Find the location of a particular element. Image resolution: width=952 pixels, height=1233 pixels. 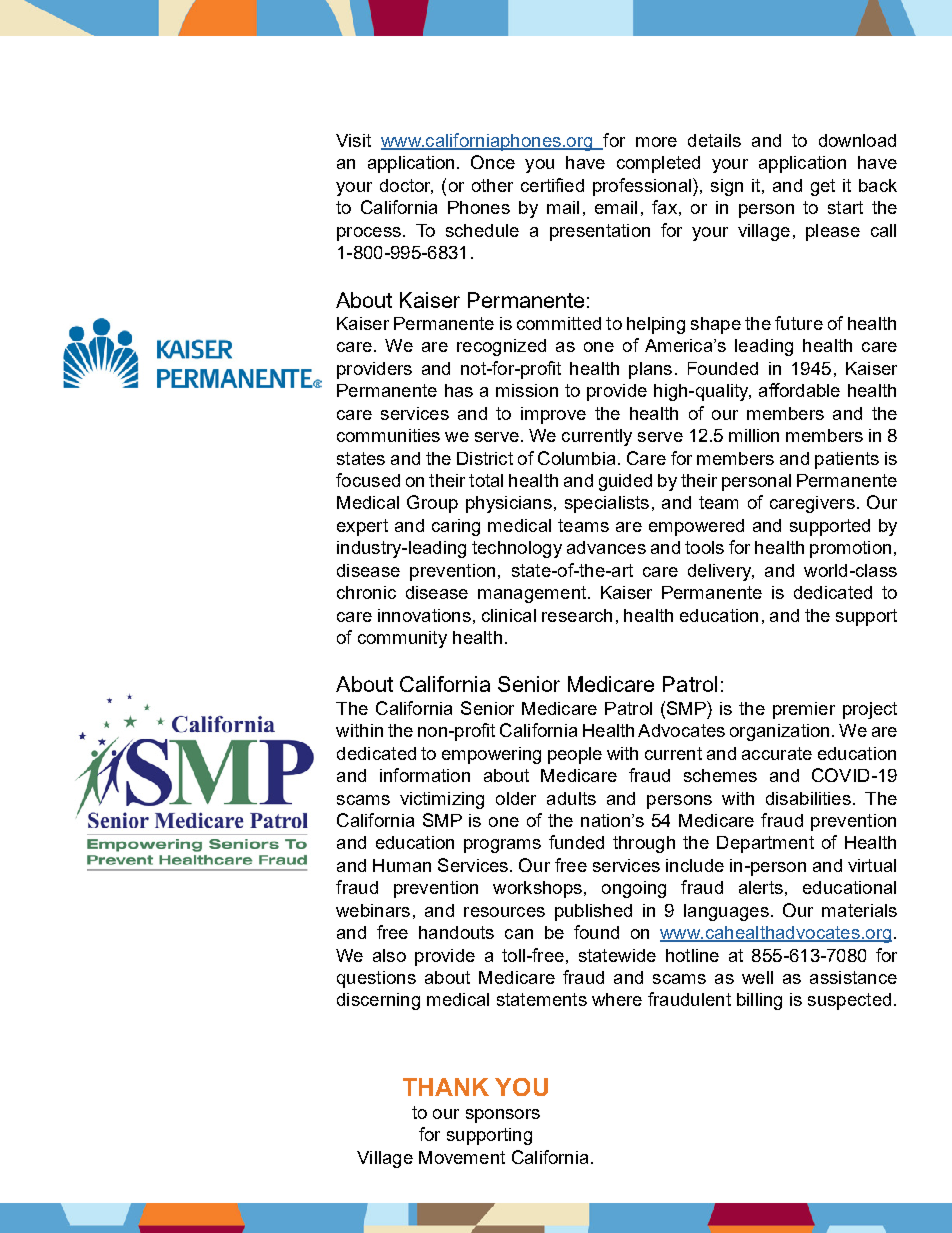

sponsors is located at coordinates (503, 1116).
